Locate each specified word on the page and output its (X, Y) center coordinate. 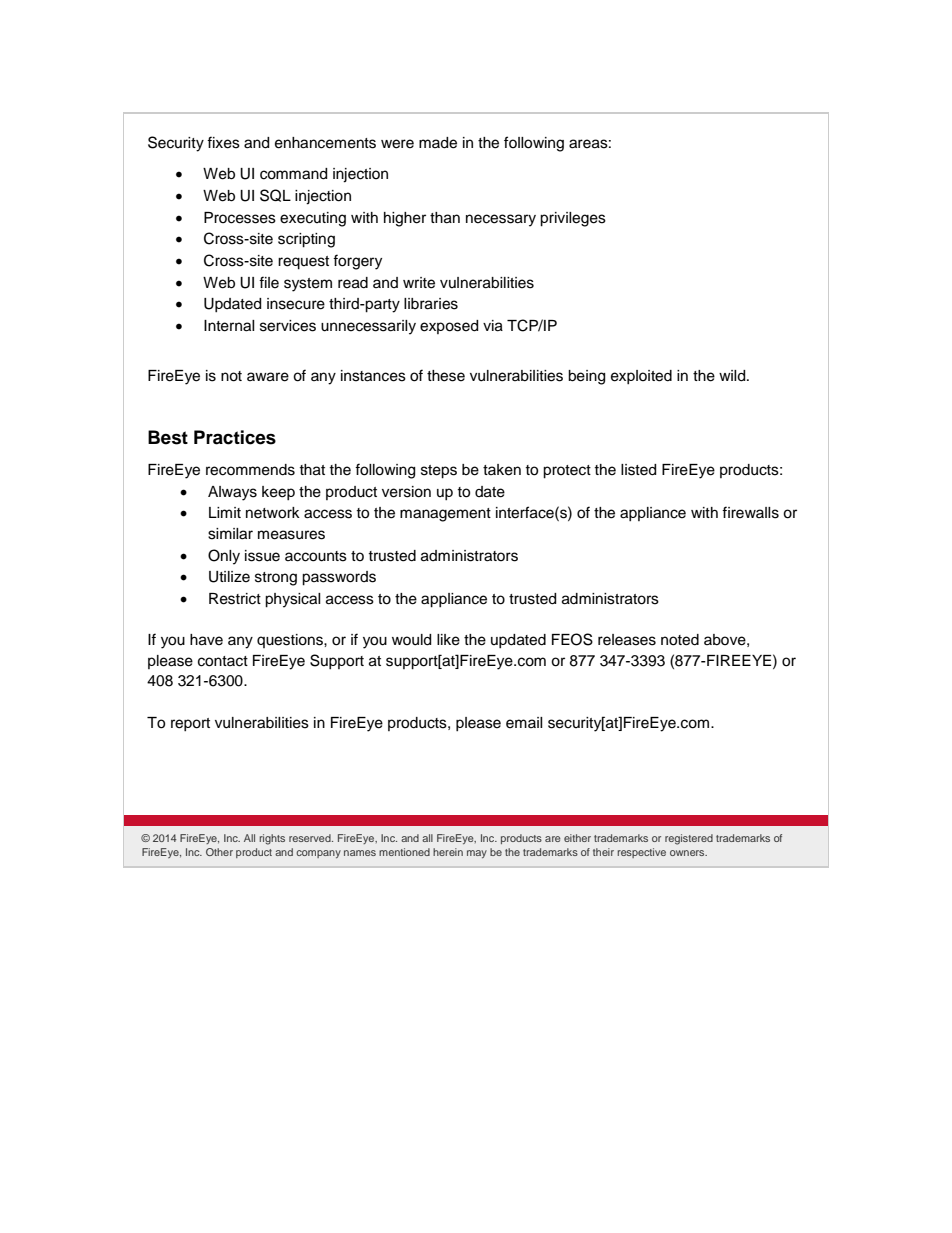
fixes (223, 142)
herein (448, 852)
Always (232, 493)
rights (272, 839)
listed (638, 470)
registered (689, 839)
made (438, 143)
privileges (573, 219)
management (445, 515)
